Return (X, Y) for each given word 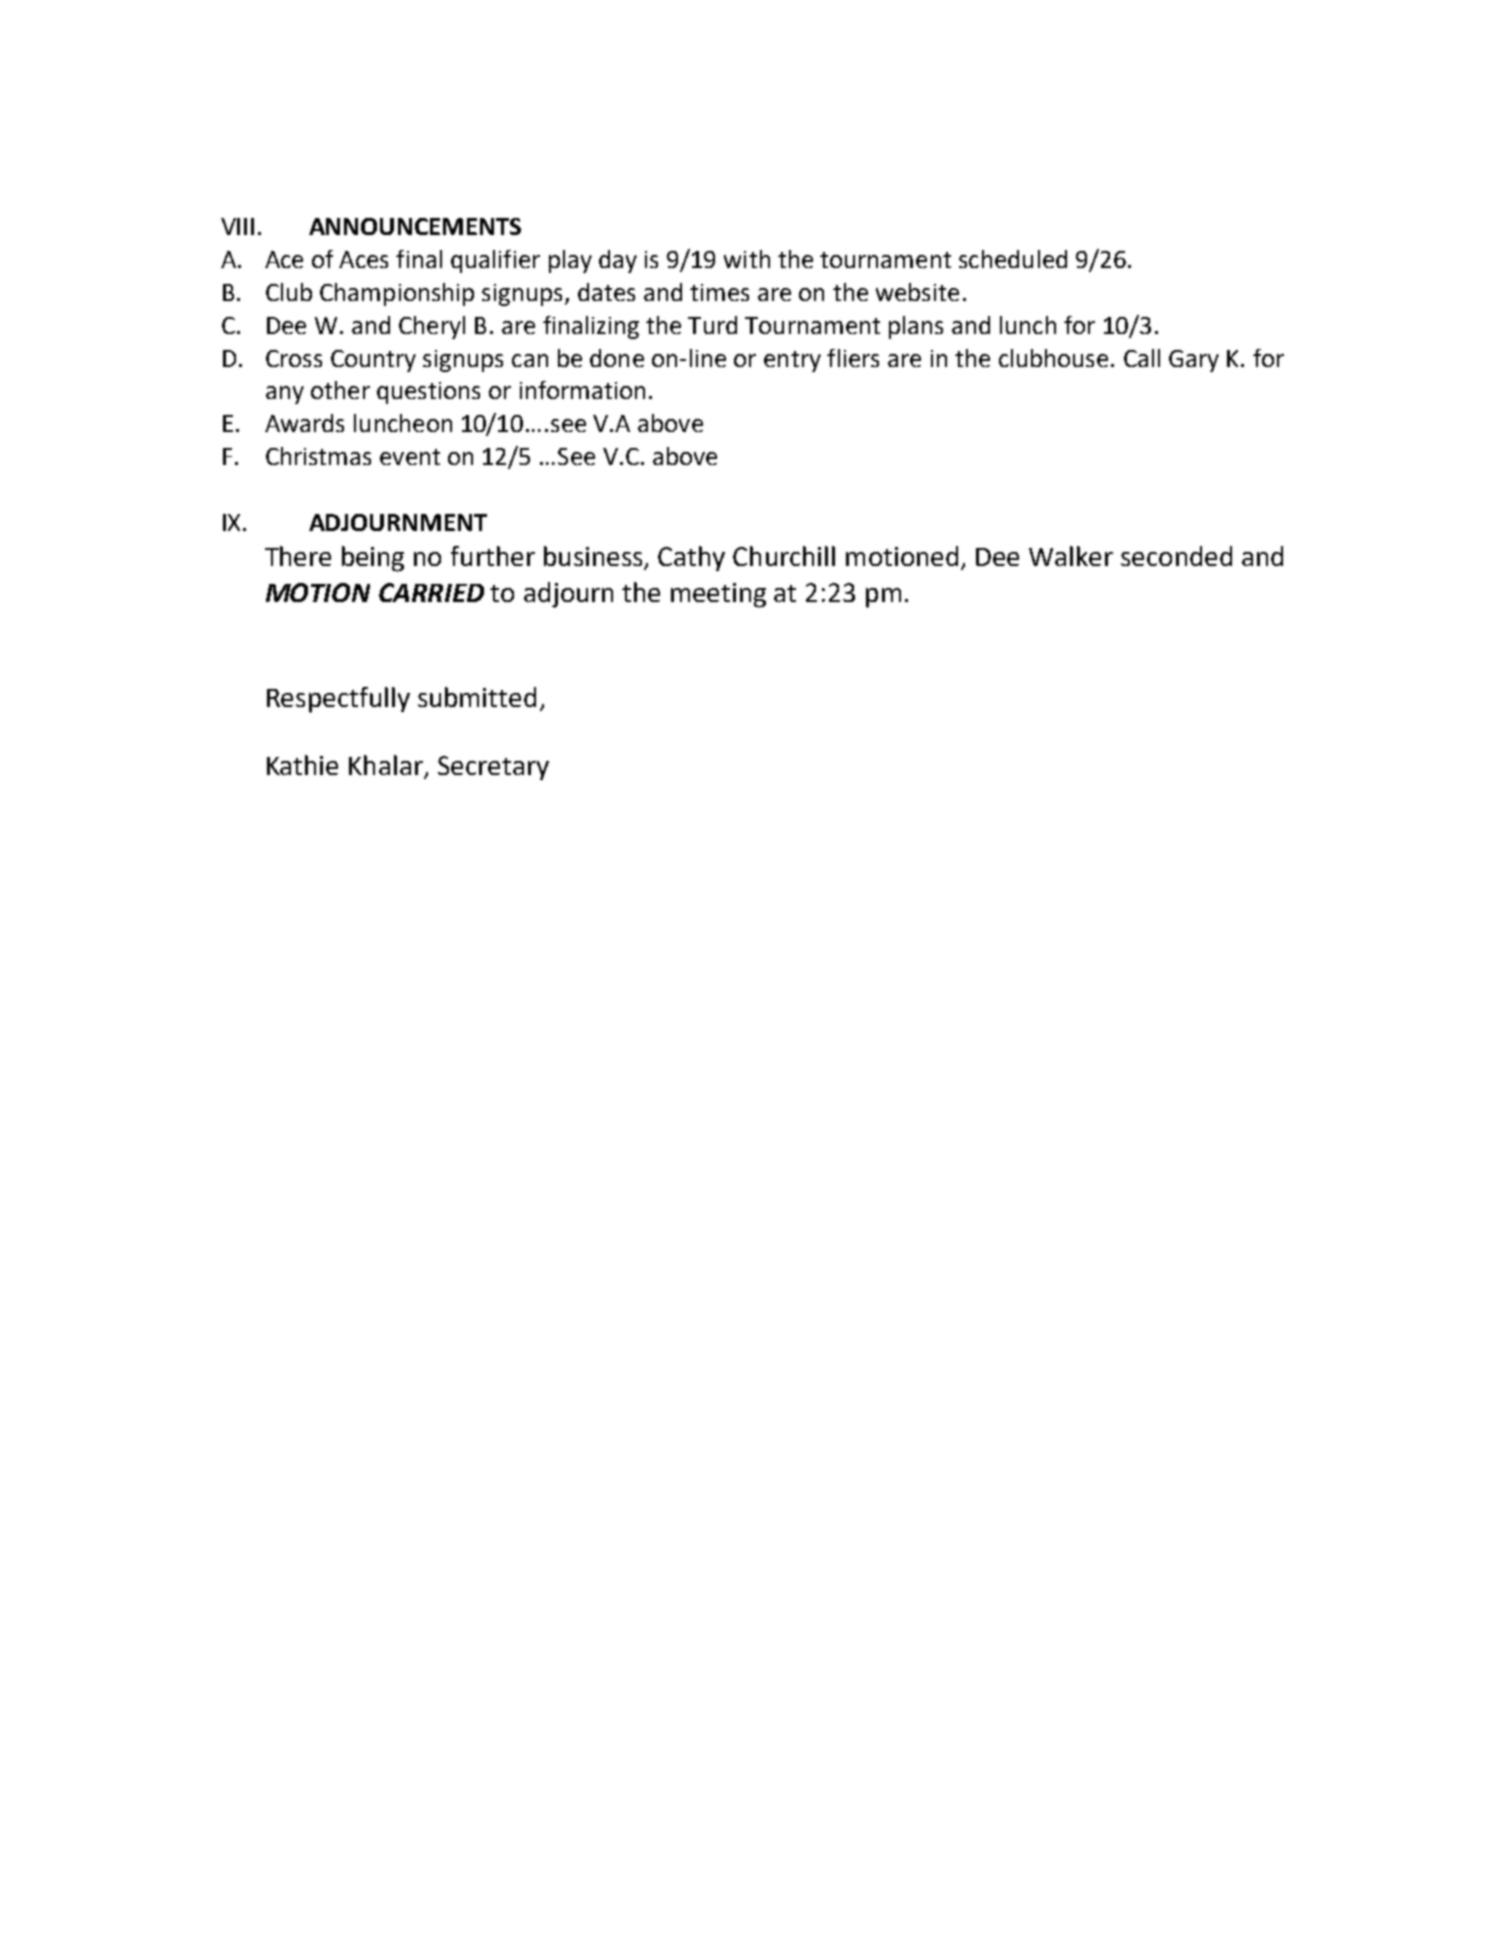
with (747, 259)
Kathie (302, 765)
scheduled (1013, 259)
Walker (1071, 556)
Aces (363, 259)
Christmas (318, 456)
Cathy (691, 558)
